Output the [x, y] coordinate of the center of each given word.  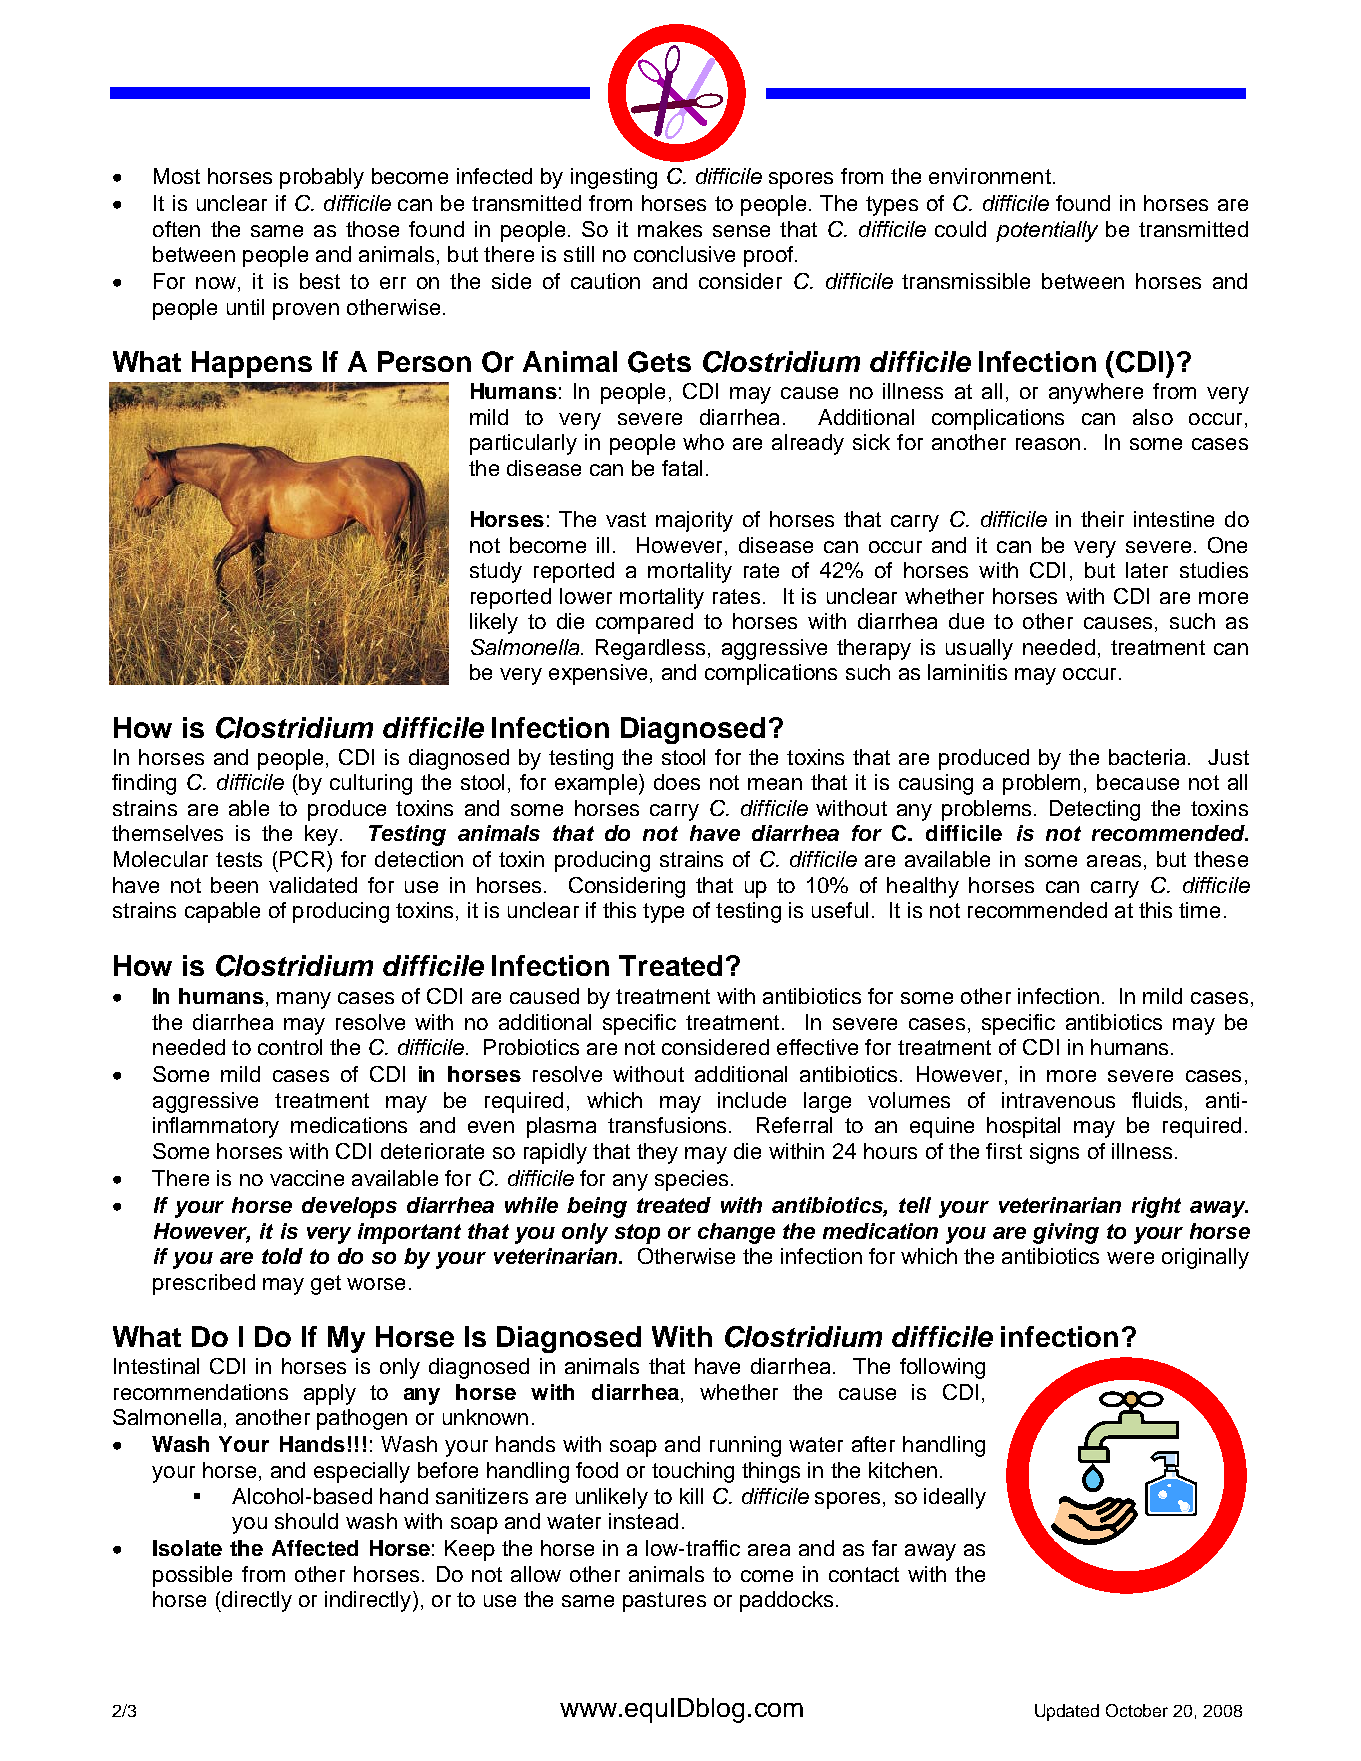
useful [840, 910]
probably [322, 178]
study [496, 572]
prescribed [204, 1284]
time [1199, 910]
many [304, 1000]
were [1130, 1258]
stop [637, 1234]
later [1147, 570]
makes [670, 229]
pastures [664, 1602]
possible [192, 1576]
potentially [1047, 231]
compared [644, 623]
